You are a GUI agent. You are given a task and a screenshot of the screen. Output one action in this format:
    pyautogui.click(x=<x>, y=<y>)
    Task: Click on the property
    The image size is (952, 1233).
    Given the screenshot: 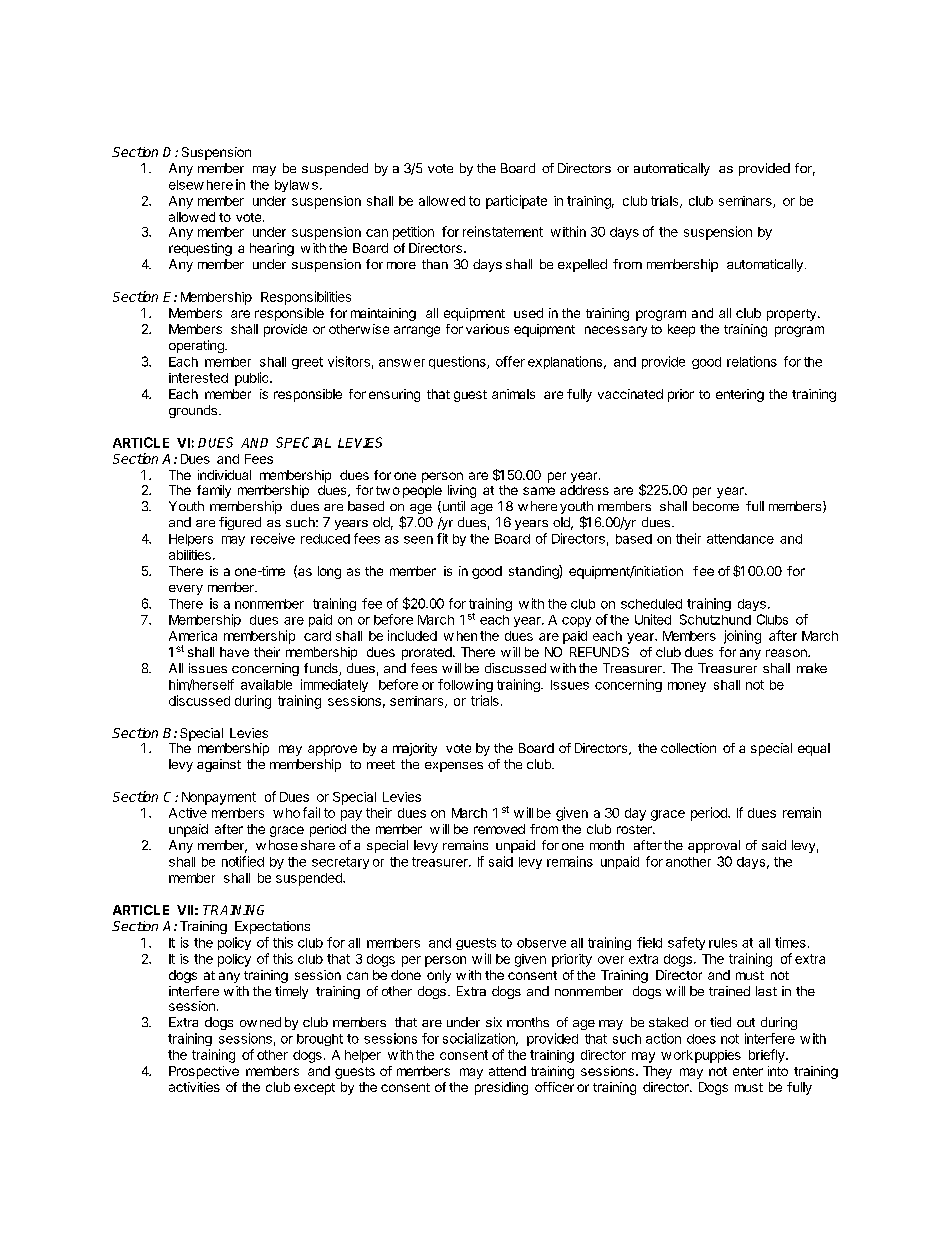 What is the action you would take?
    pyautogui.click(x=791, y=315)
